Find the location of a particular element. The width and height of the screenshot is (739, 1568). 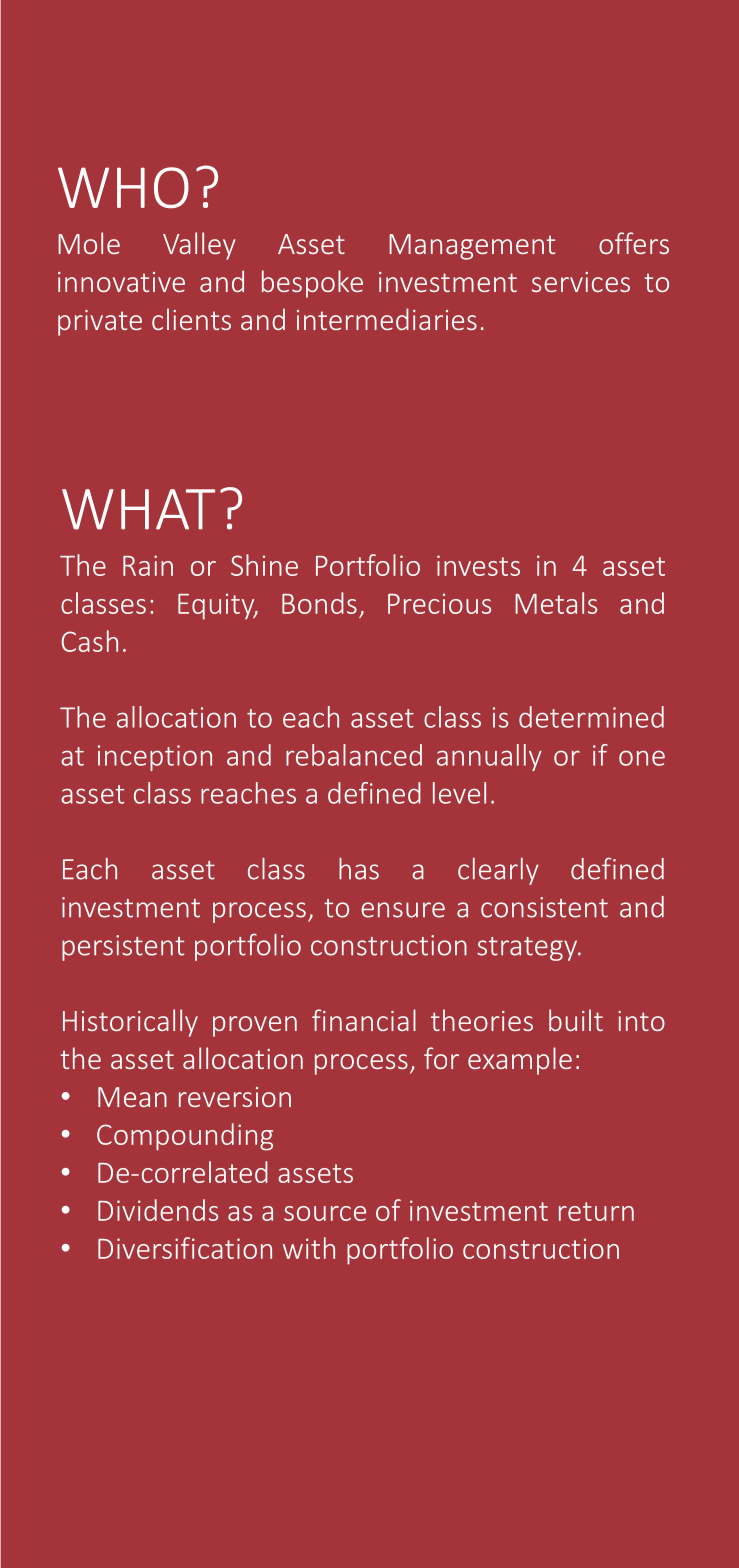

source is located at coordinates (325, 1213).
